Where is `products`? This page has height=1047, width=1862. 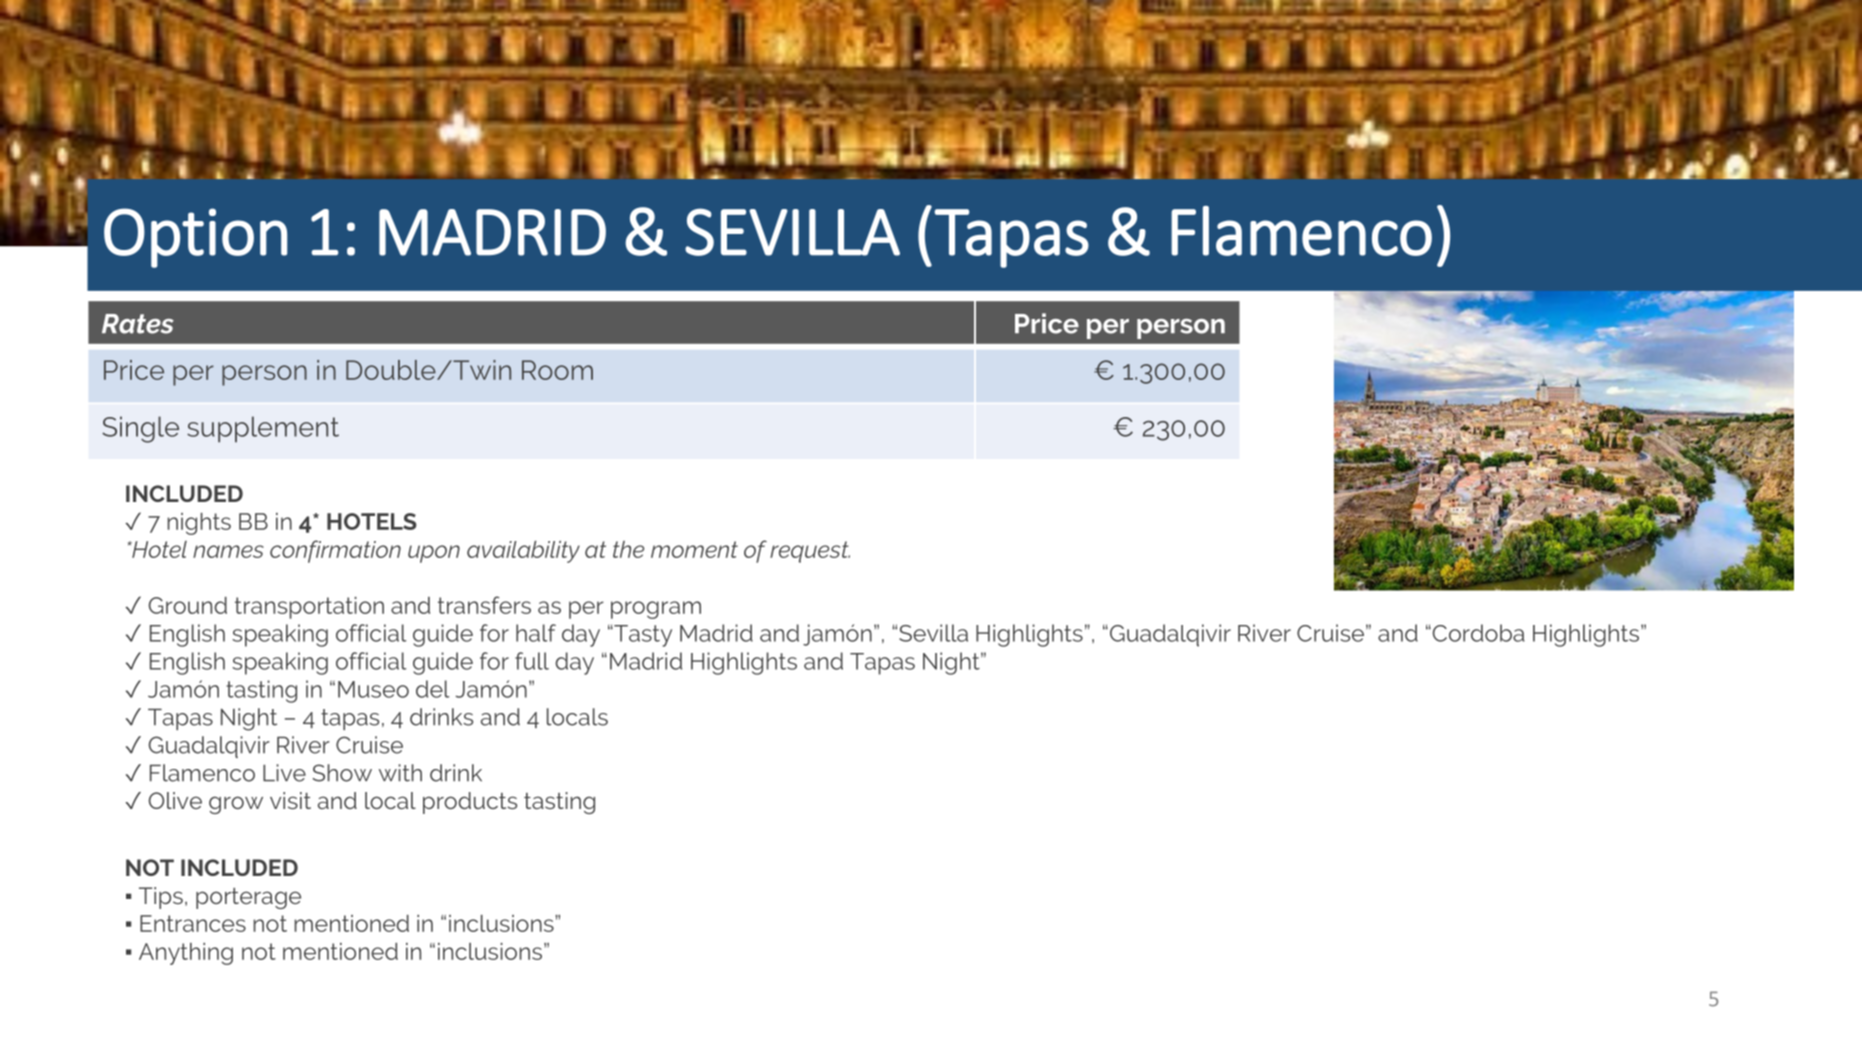 products is located at coordinates (470, 803).
